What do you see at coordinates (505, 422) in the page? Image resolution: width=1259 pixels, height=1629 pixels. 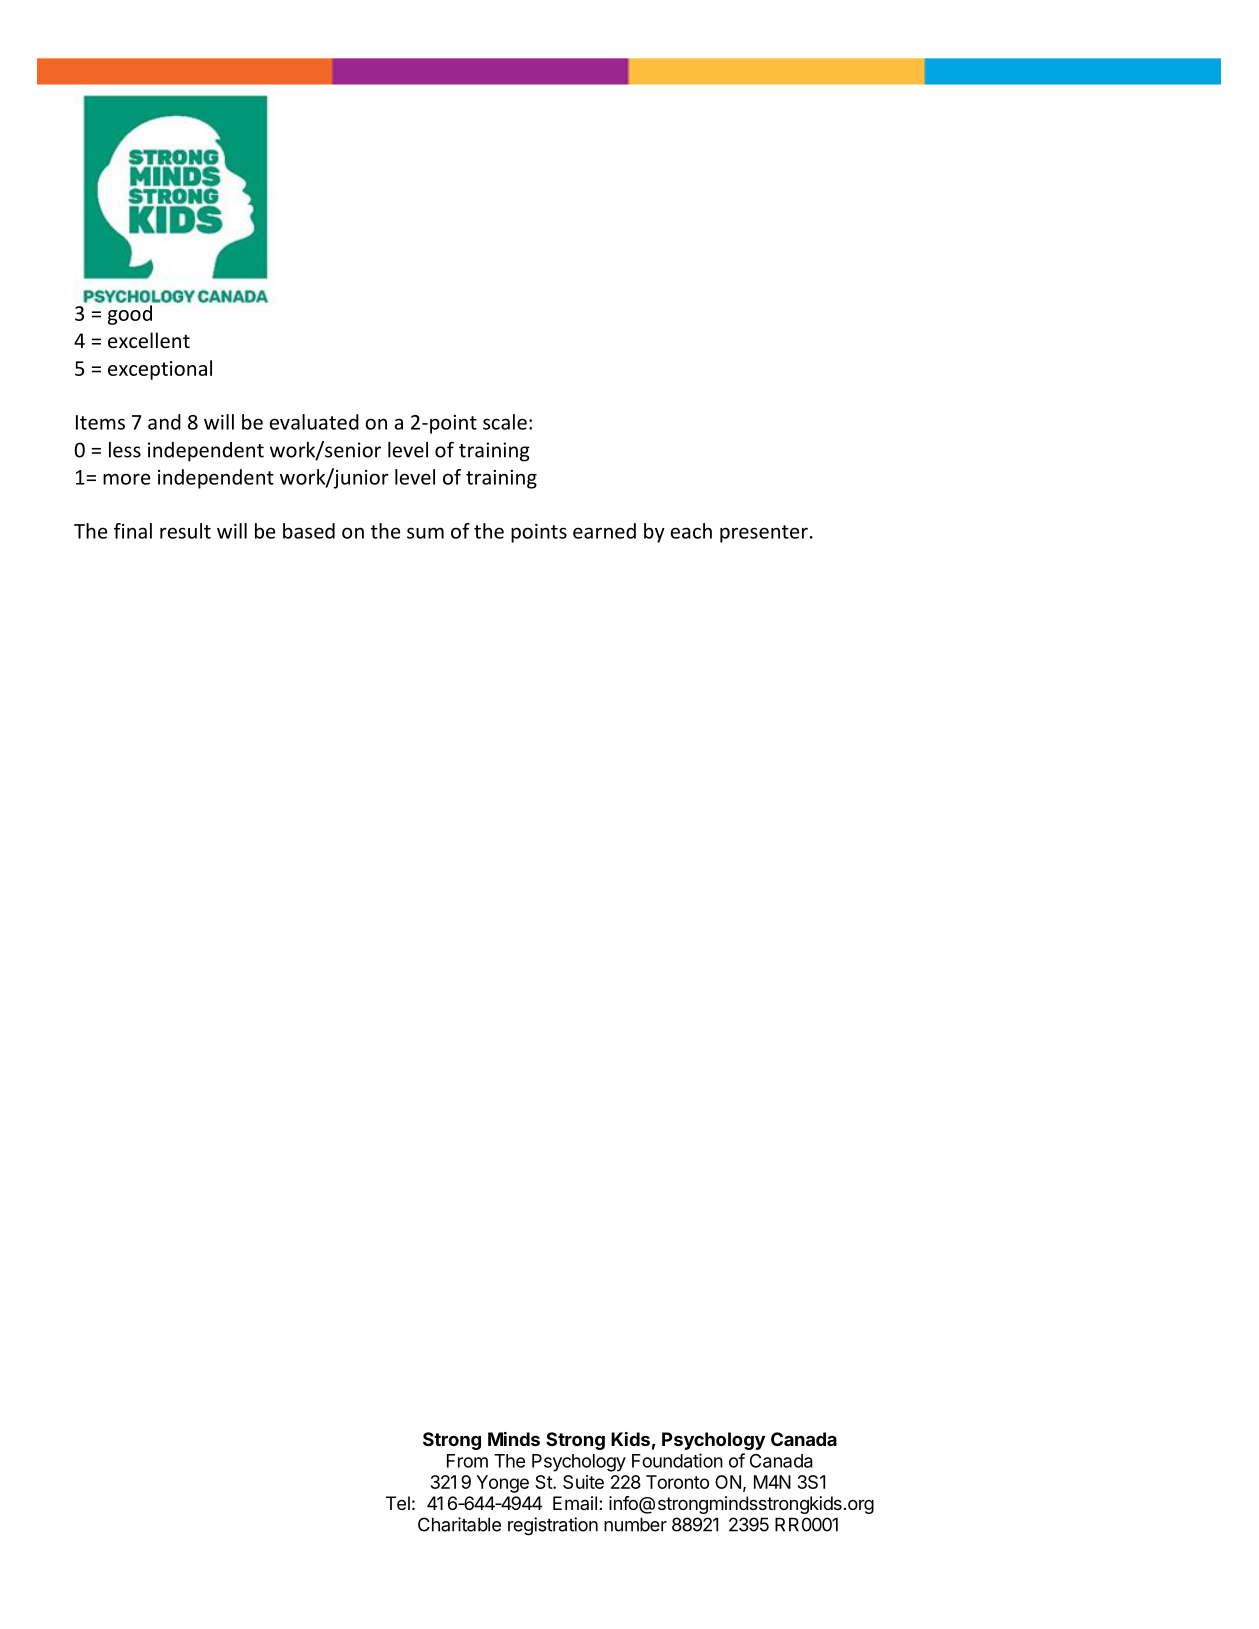 I see `scale` at bounding box center [505, 422].
